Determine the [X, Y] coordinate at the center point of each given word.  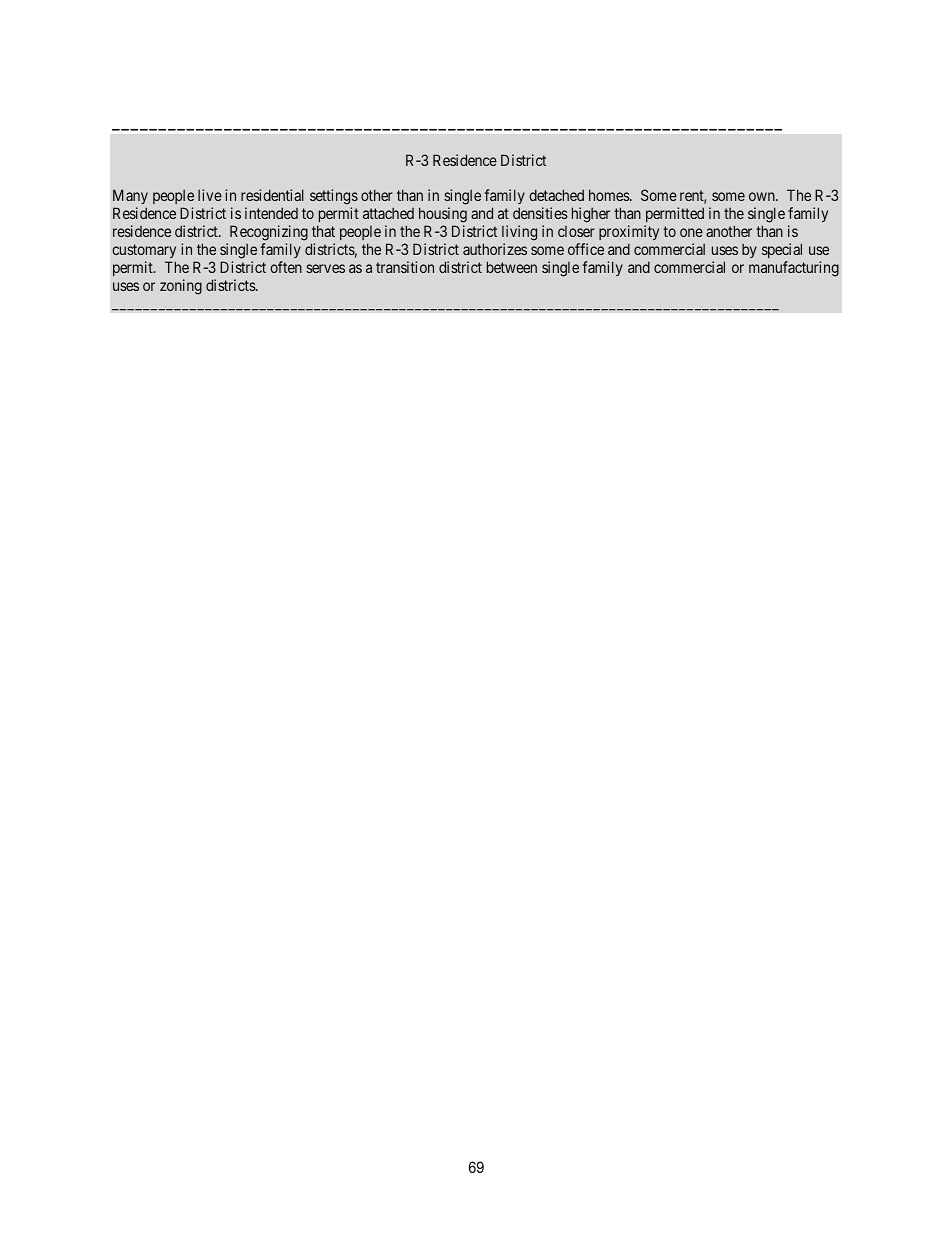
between [512, 267]
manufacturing [794, 269]
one [691, 232]
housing [443, 216]
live [210, 195]
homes [610, 195]
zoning [181, 287]
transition [405, 267]
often [286, 267]
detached [556, 195]
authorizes [495, 249]
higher [591, 215]
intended [271, 213]
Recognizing [269, 233]
